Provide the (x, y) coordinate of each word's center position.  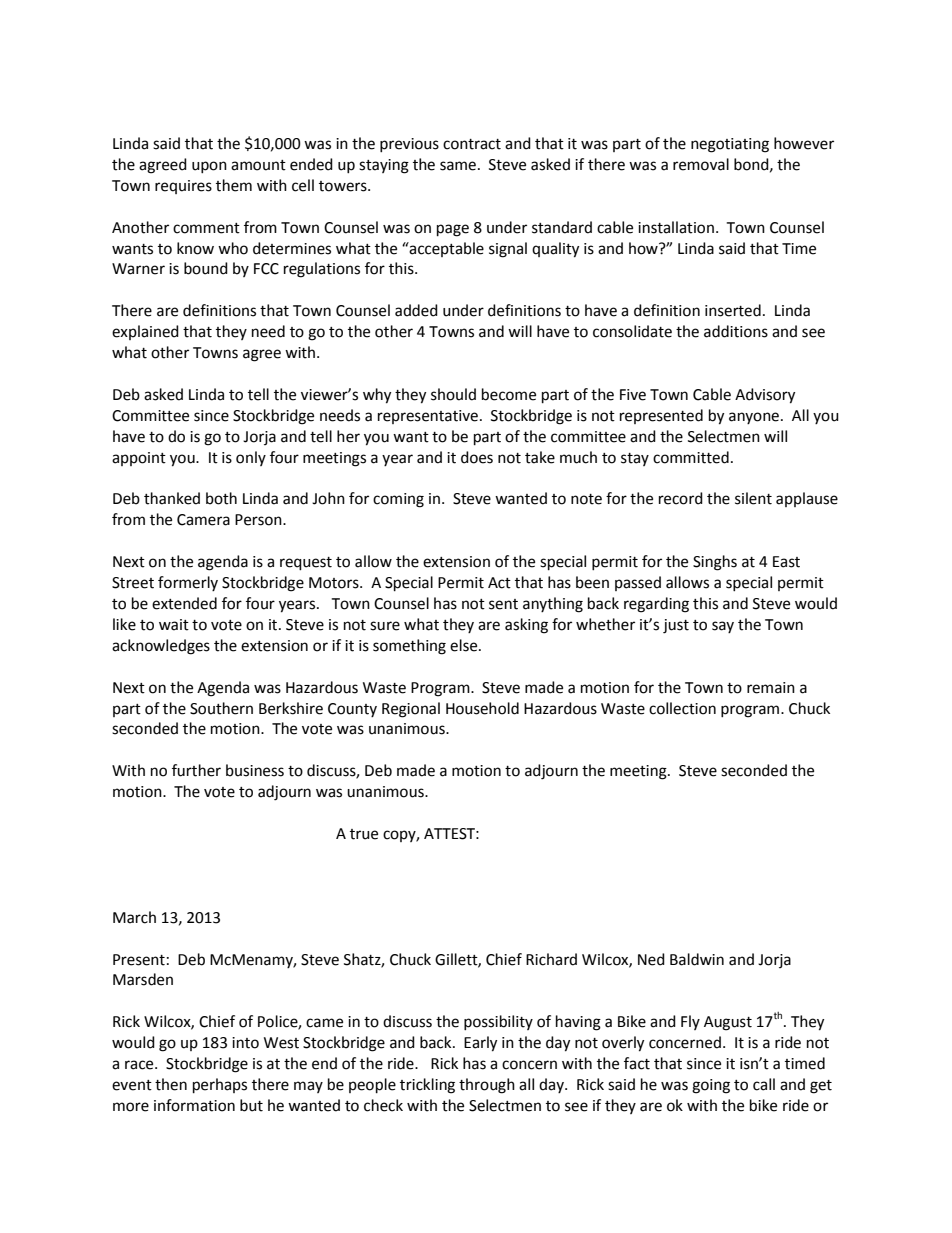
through (487, 1086)
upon (209, 167)
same (458, 166)
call (764, 1084)
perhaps (220, 1086)
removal (701, 164)
